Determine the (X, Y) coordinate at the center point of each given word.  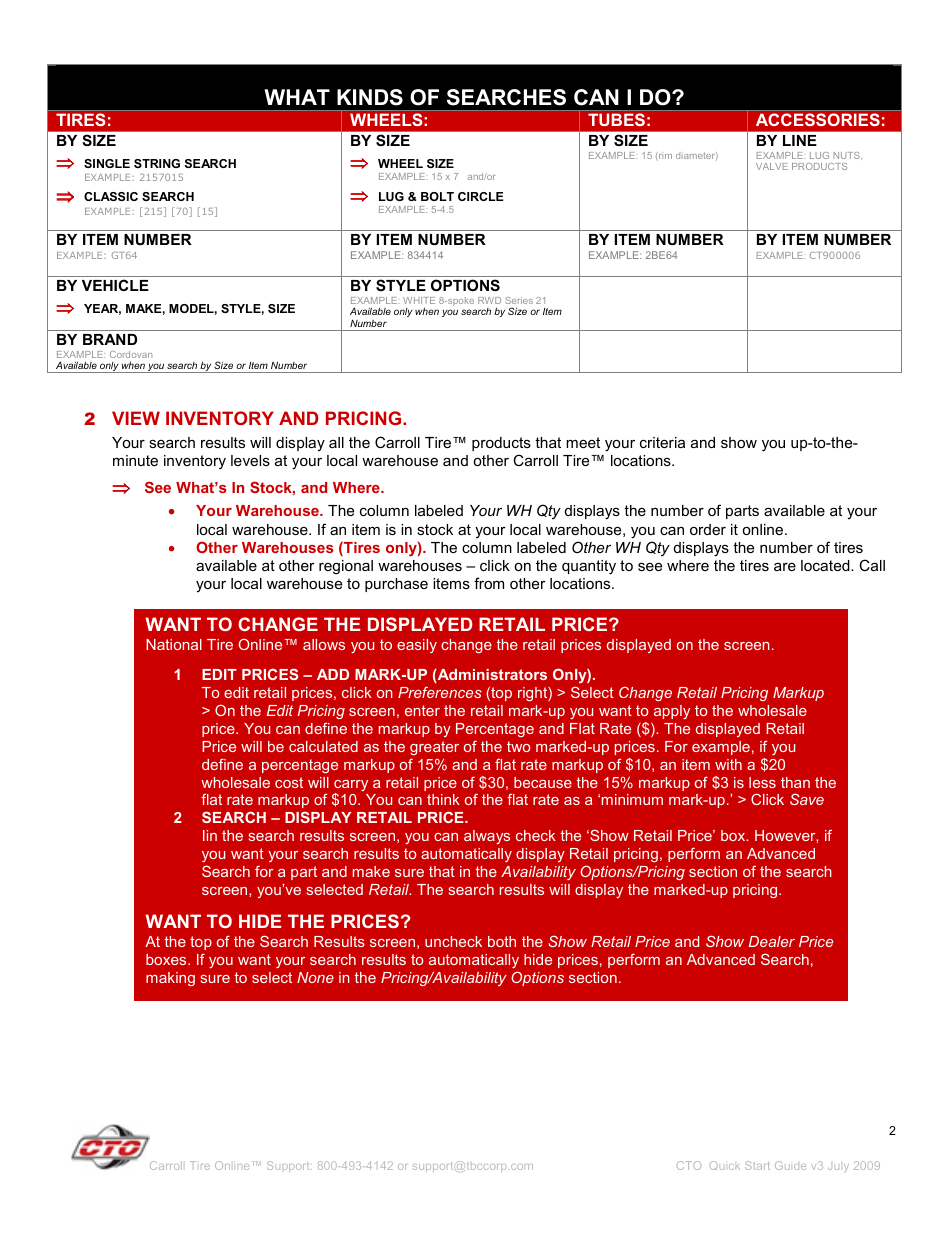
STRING (157, 163)
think (443, 799)
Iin (210, 835)
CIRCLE (481, 196)
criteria (662, 442)
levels (250, 460)
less (762, 782)
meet (583, 442)
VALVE (772, 166)
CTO (689, 1165)
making (170, 979)
